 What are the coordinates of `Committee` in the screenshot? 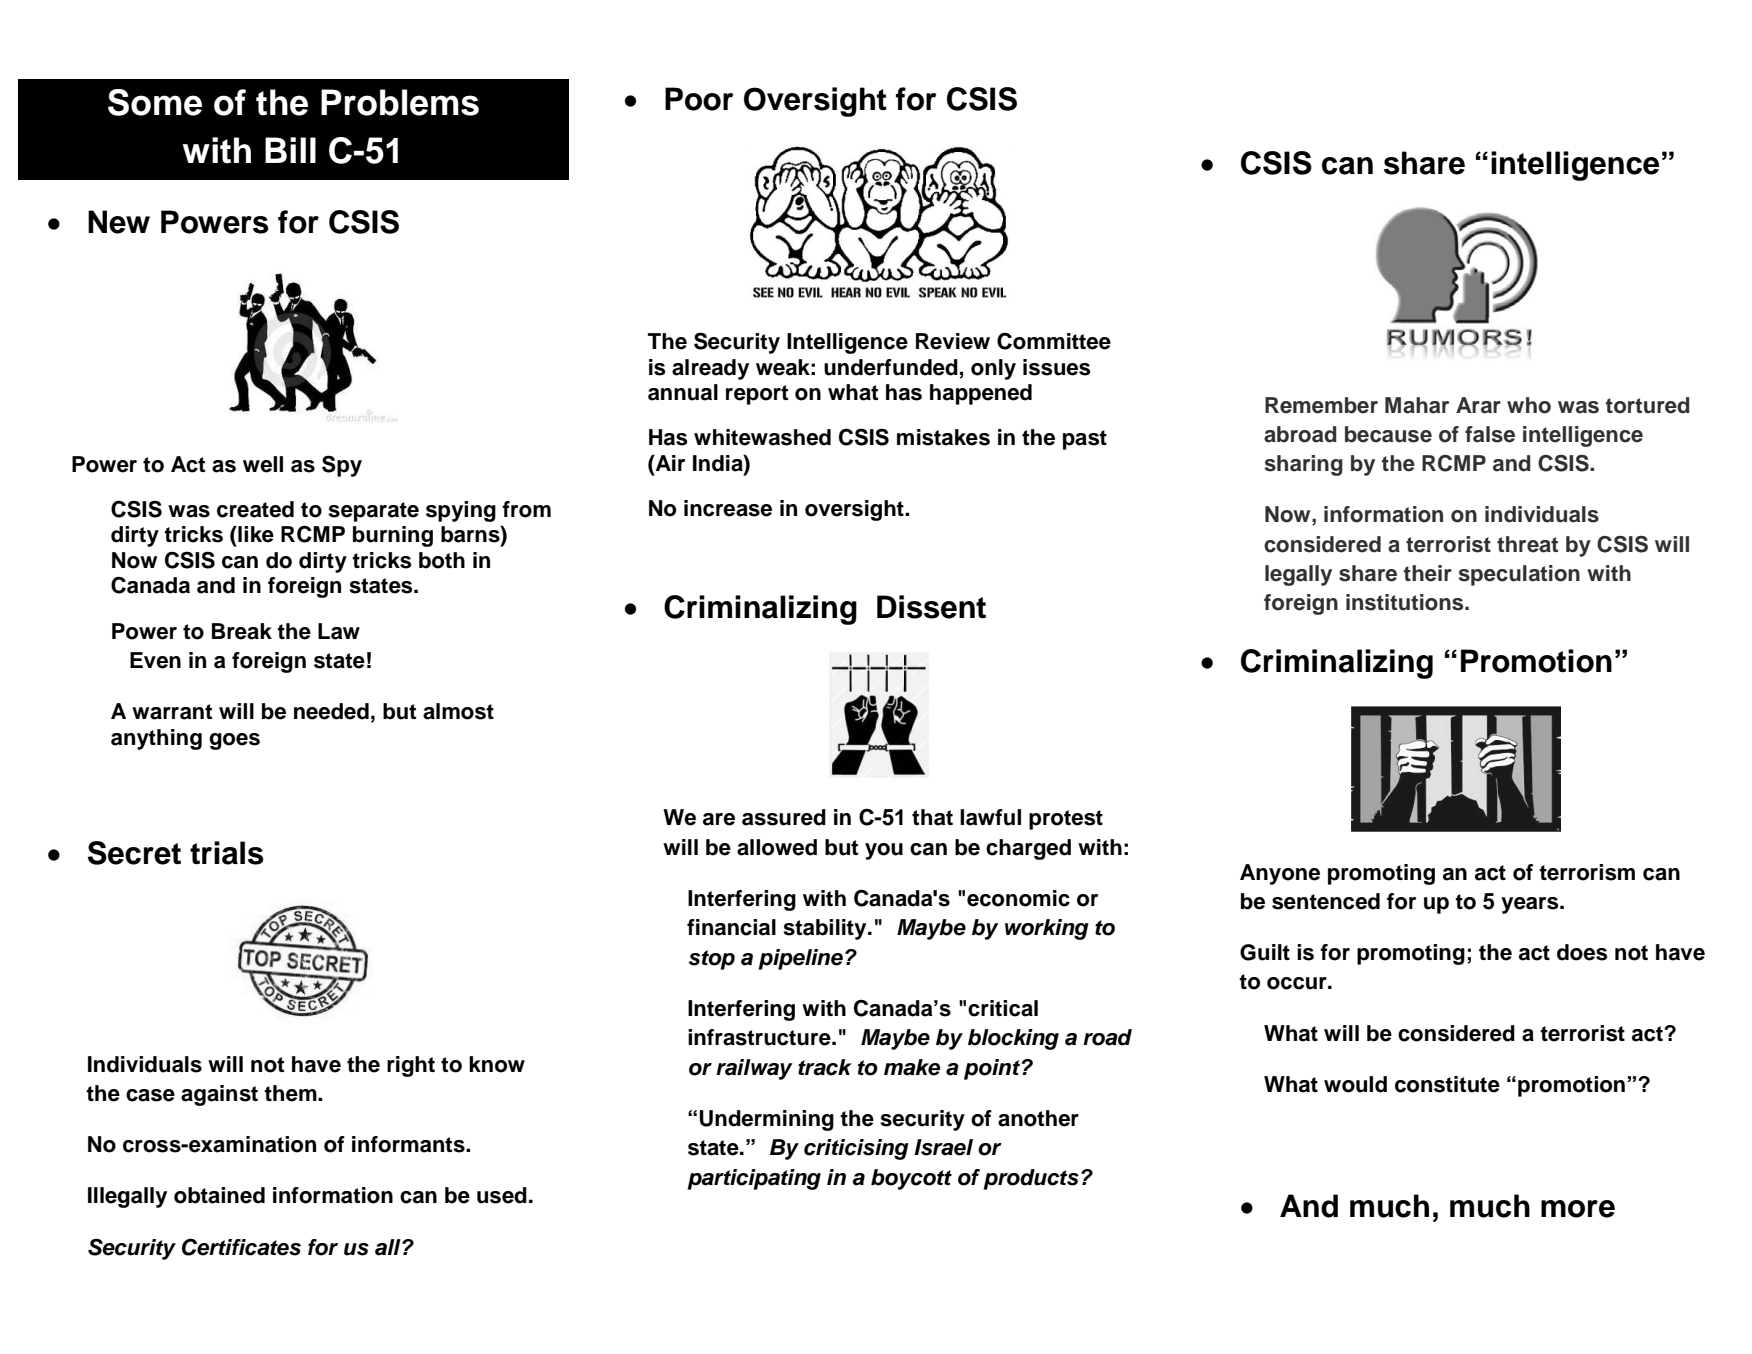 It's located at (1054, 341).
